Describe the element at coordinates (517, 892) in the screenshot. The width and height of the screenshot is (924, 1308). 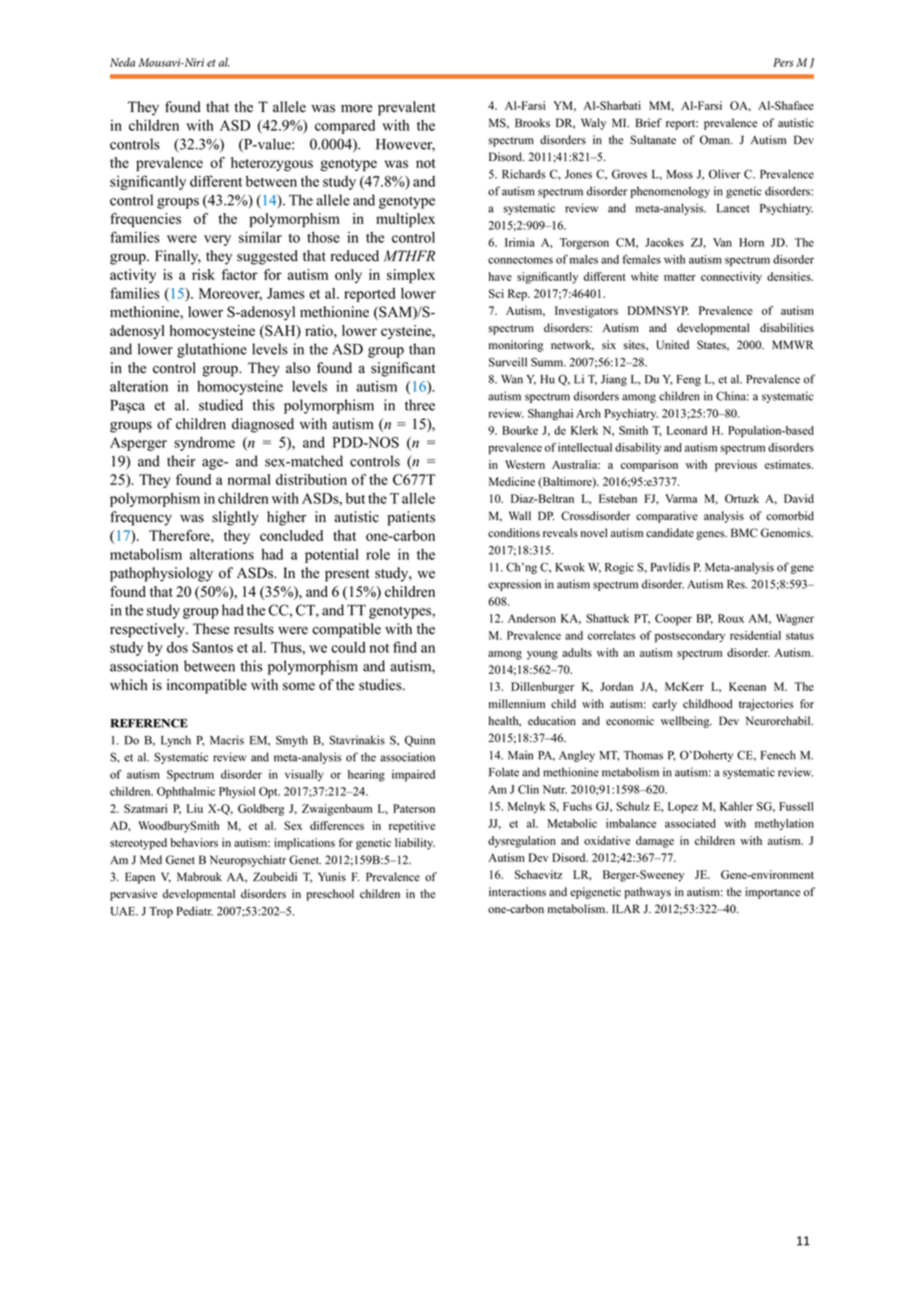
I see `interactions` at that location.
